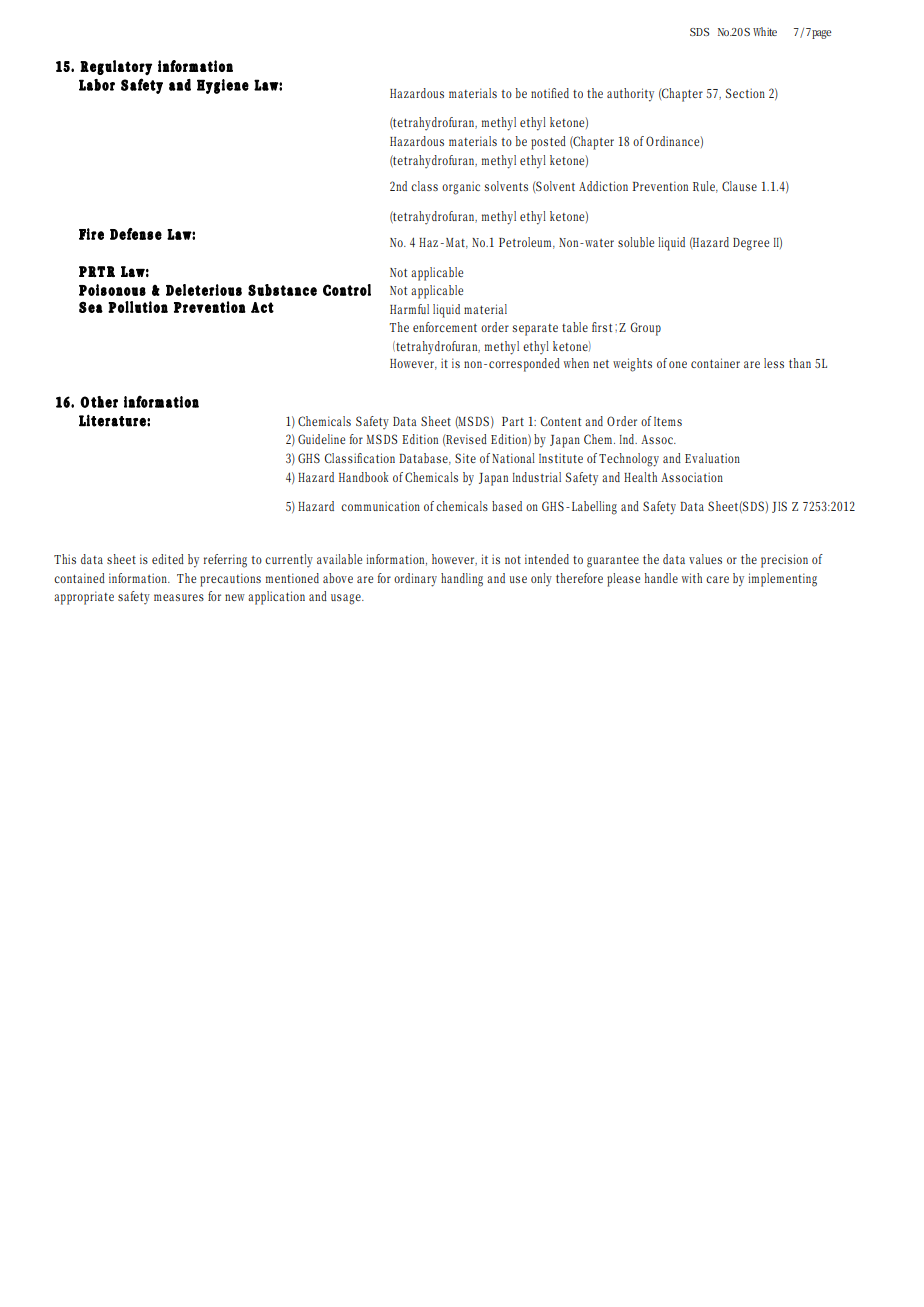 The height and width of the screenshot is (1307, 924). I want to click on Petroleum, so click(527, 243).
